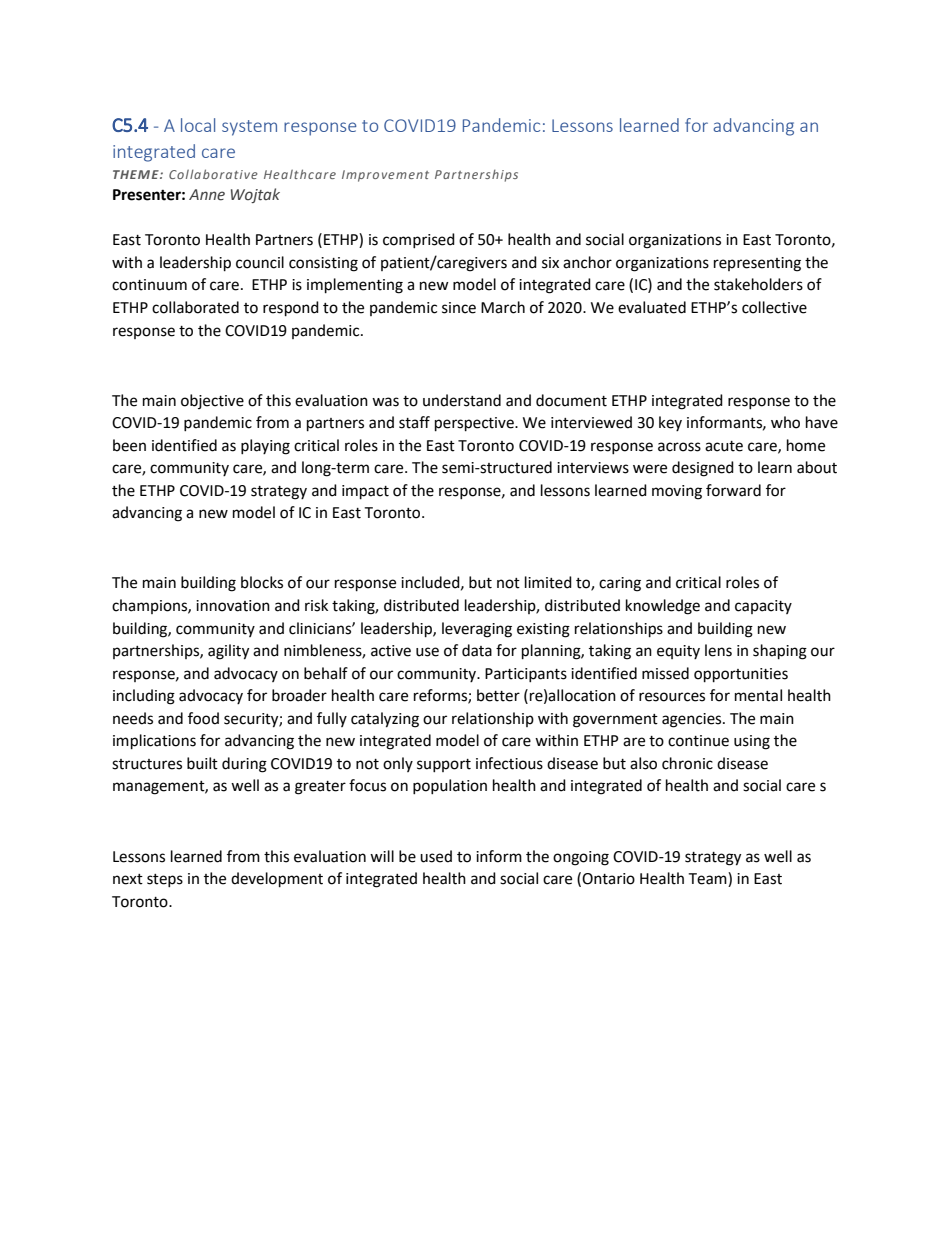 Image resolution: width=952 pixels, height=1233 pixels. I want to click on local, so click(198, 125).
